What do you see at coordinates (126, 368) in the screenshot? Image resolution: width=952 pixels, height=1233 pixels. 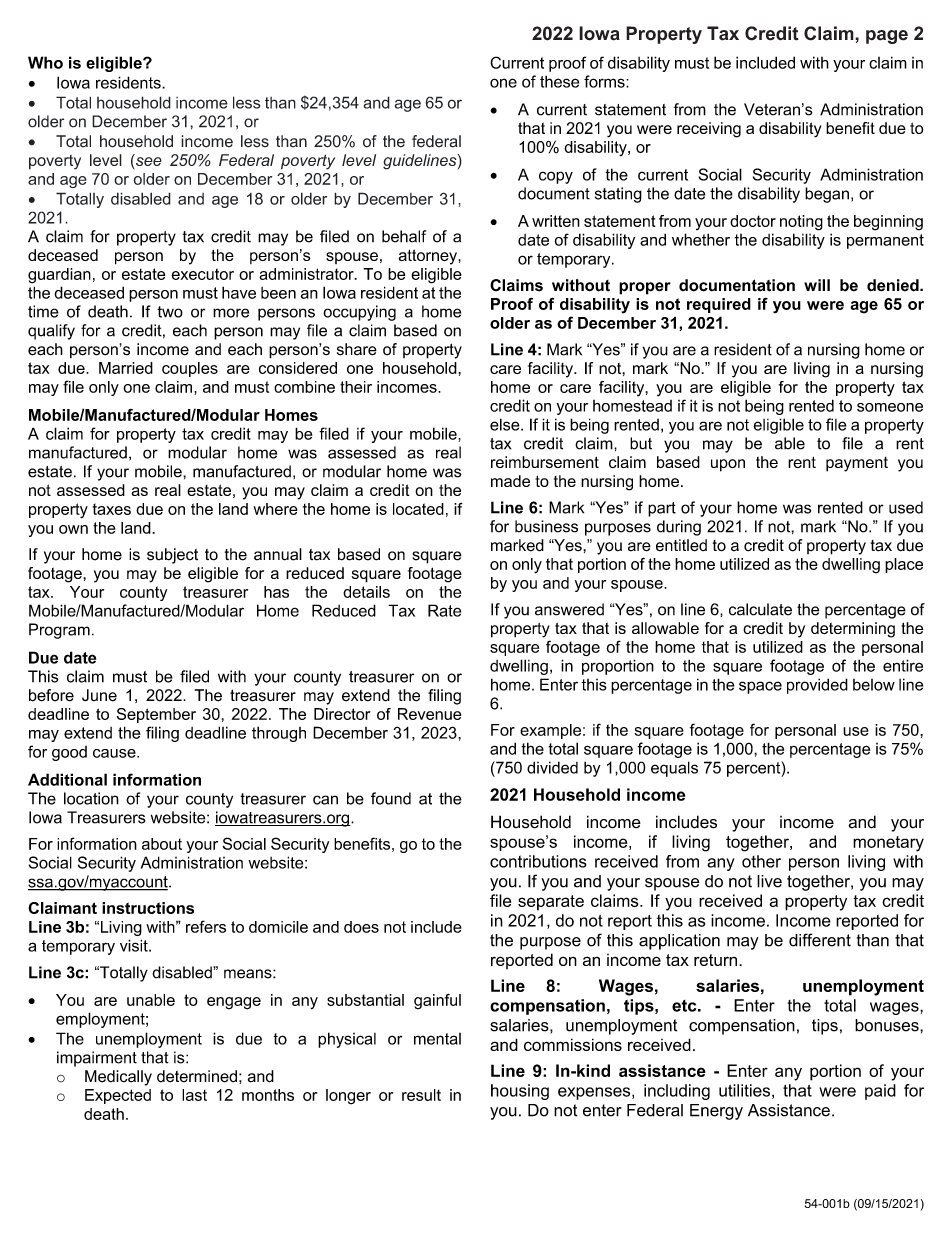 I see `Married` at bounding box center [126, 368].
